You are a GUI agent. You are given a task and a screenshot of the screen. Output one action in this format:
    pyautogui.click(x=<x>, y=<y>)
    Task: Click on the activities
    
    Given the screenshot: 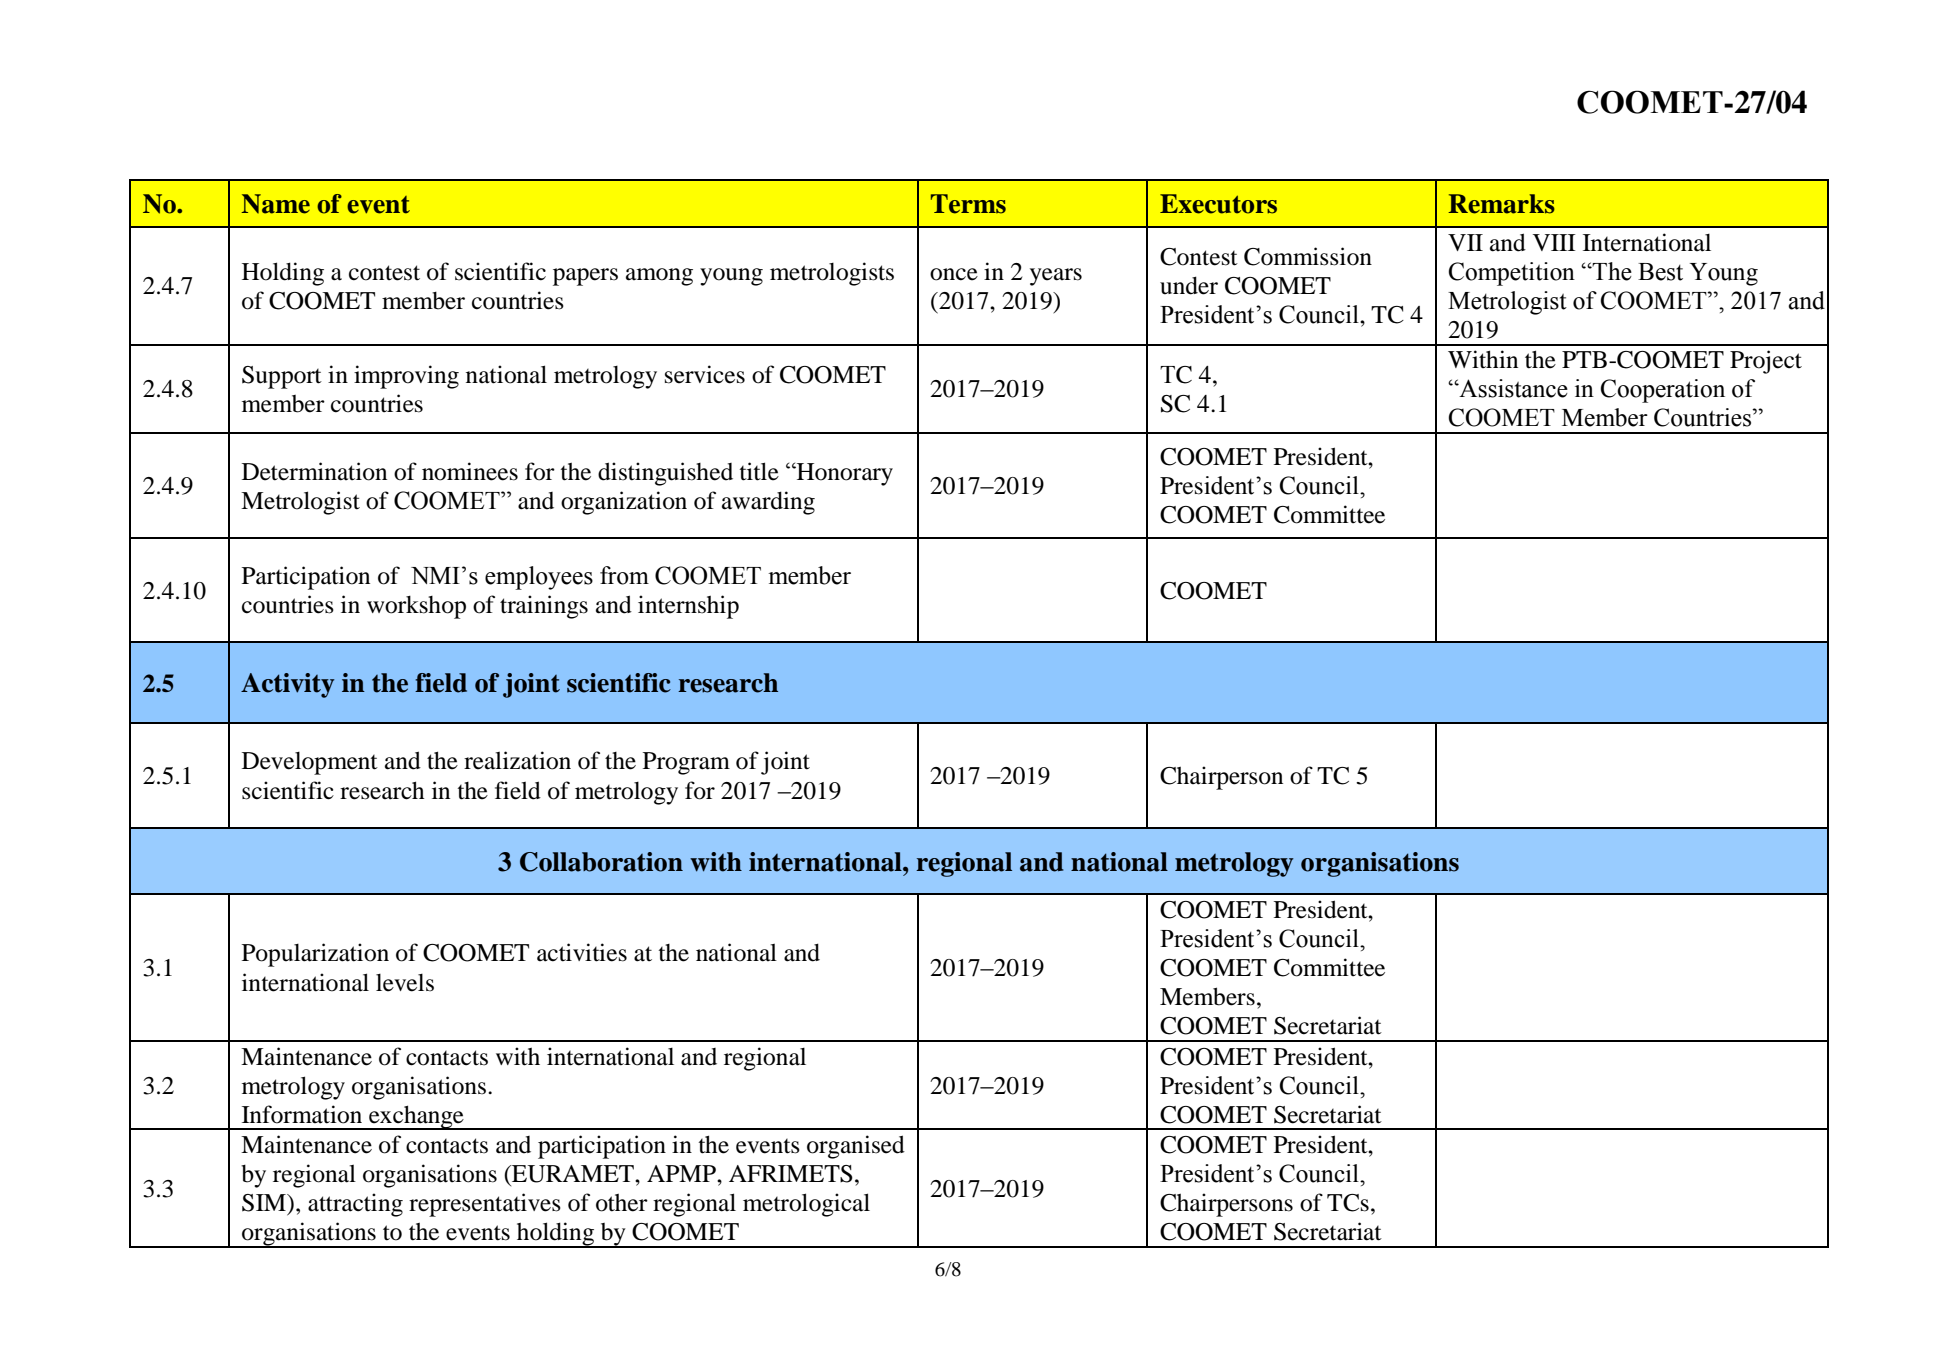 What is the action you would take?
    pyautogui.click(x=582, y=952)
